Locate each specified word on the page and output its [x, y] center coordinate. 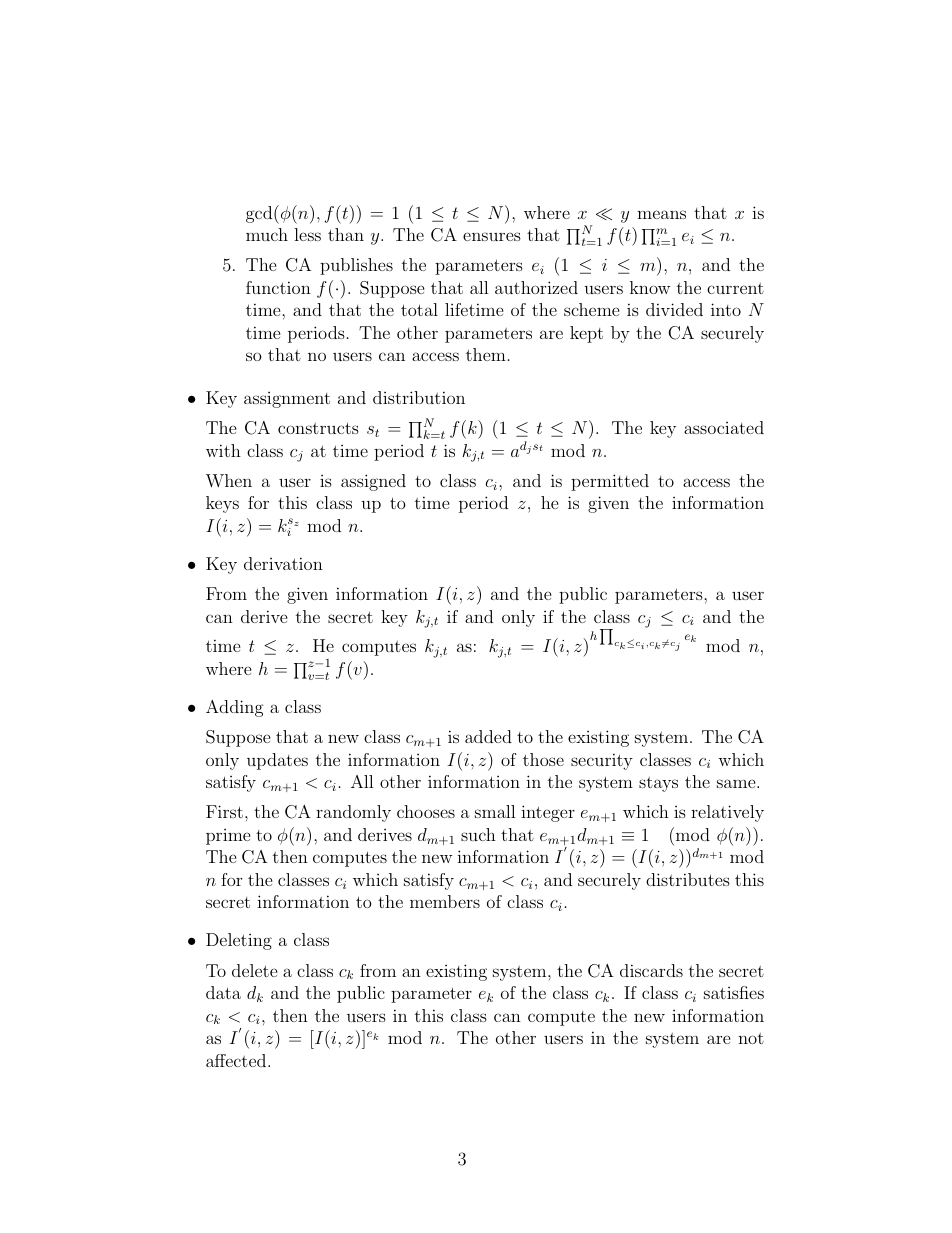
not [751, 1038]
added [488, 736]
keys [222, 504]
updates [277, 761]
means [661, 214]
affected [237, 1060]
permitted [610, 482]
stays [658, 784]
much [267, 234]
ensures [492, 236]
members [445, 901]
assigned [373, 482]
